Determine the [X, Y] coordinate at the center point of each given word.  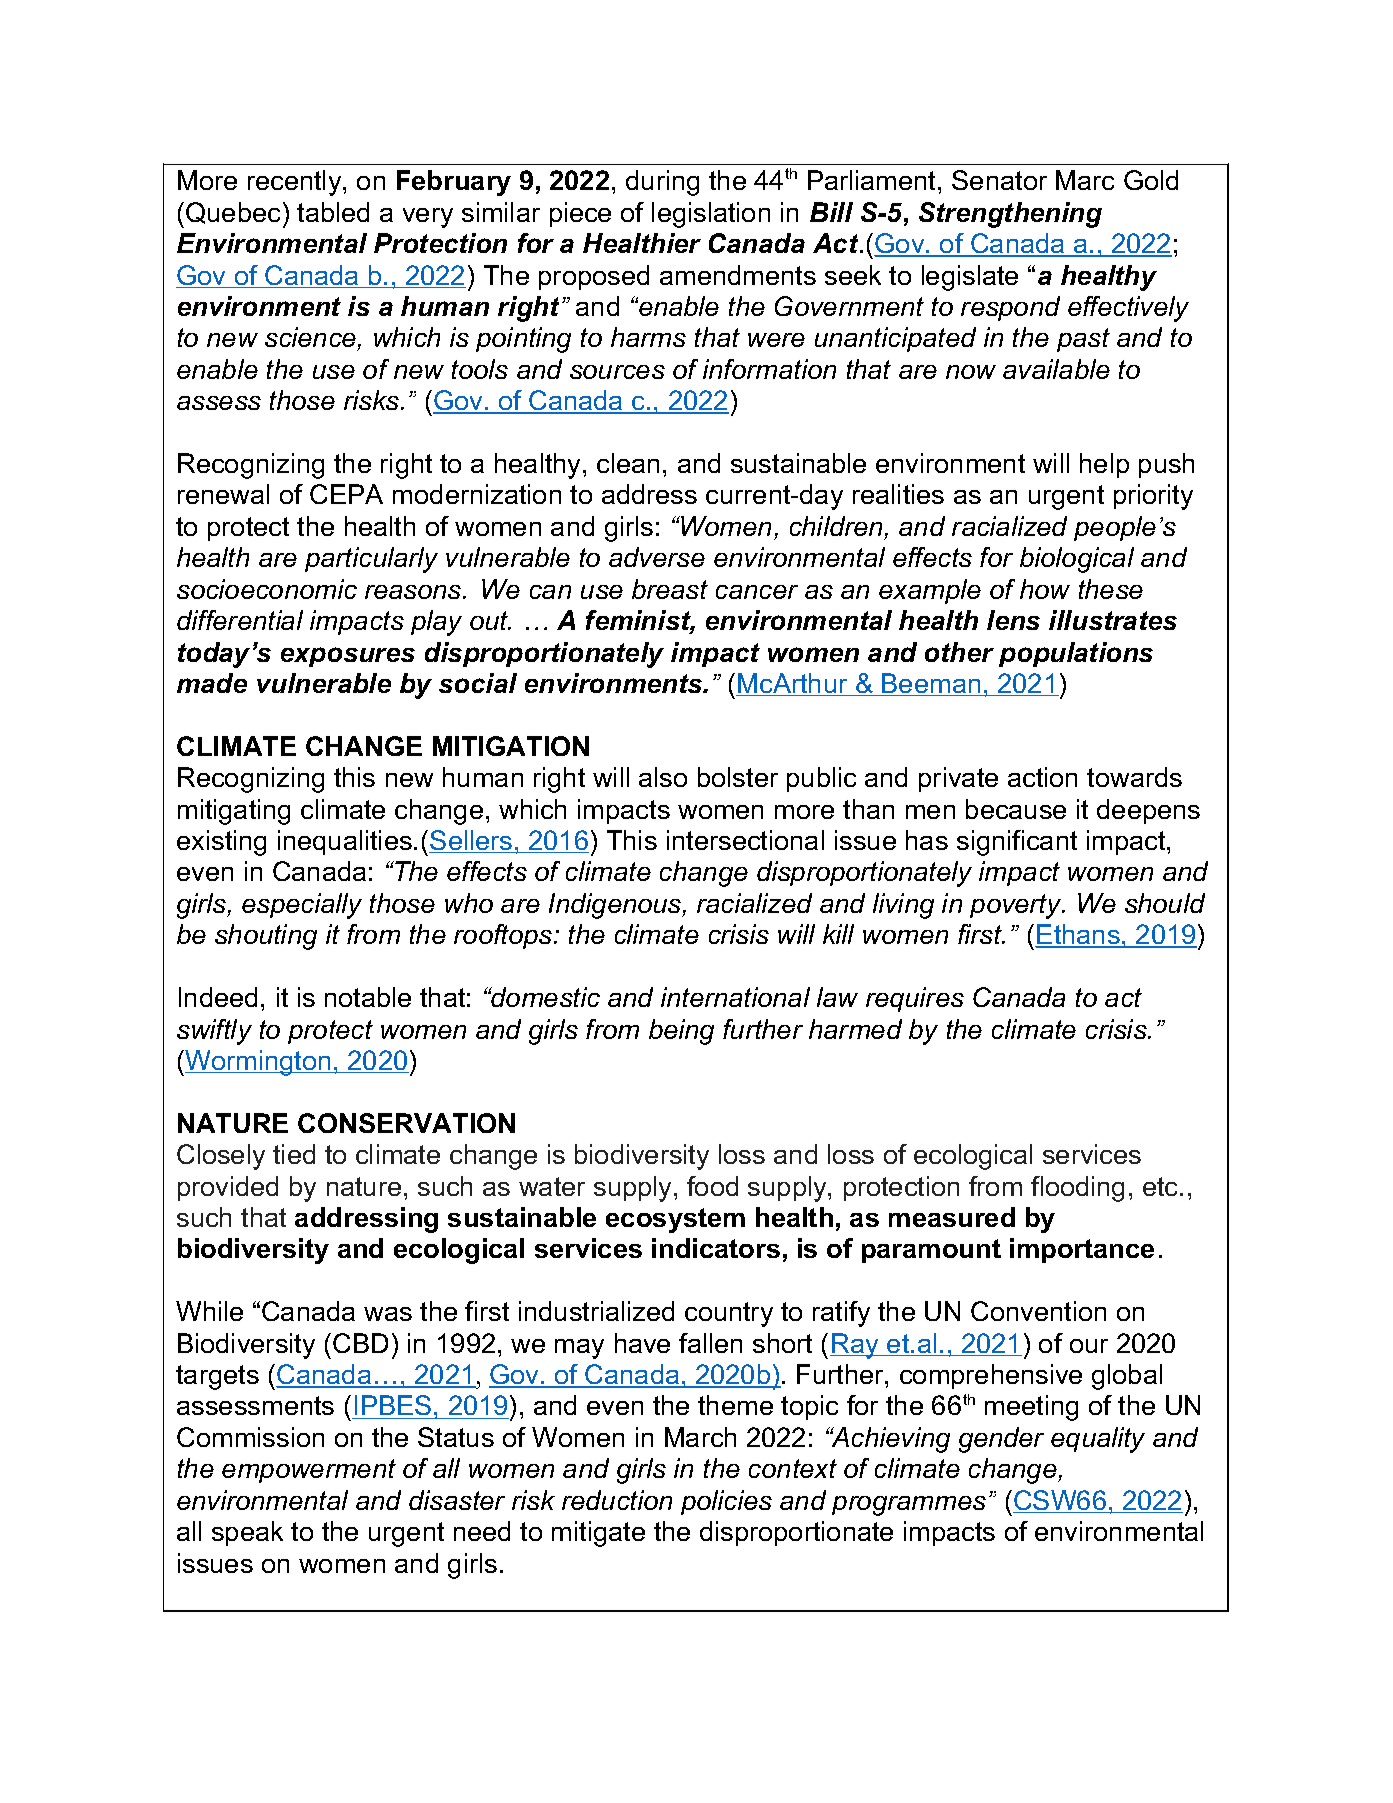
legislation [711, 215]
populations [1076, 654]
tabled [333, 212]
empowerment [309, 1471]
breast [670, 589]
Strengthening [1010, 215]
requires [915, 999]
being [681, 1032]
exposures [348, 657]
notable [368, 997]
